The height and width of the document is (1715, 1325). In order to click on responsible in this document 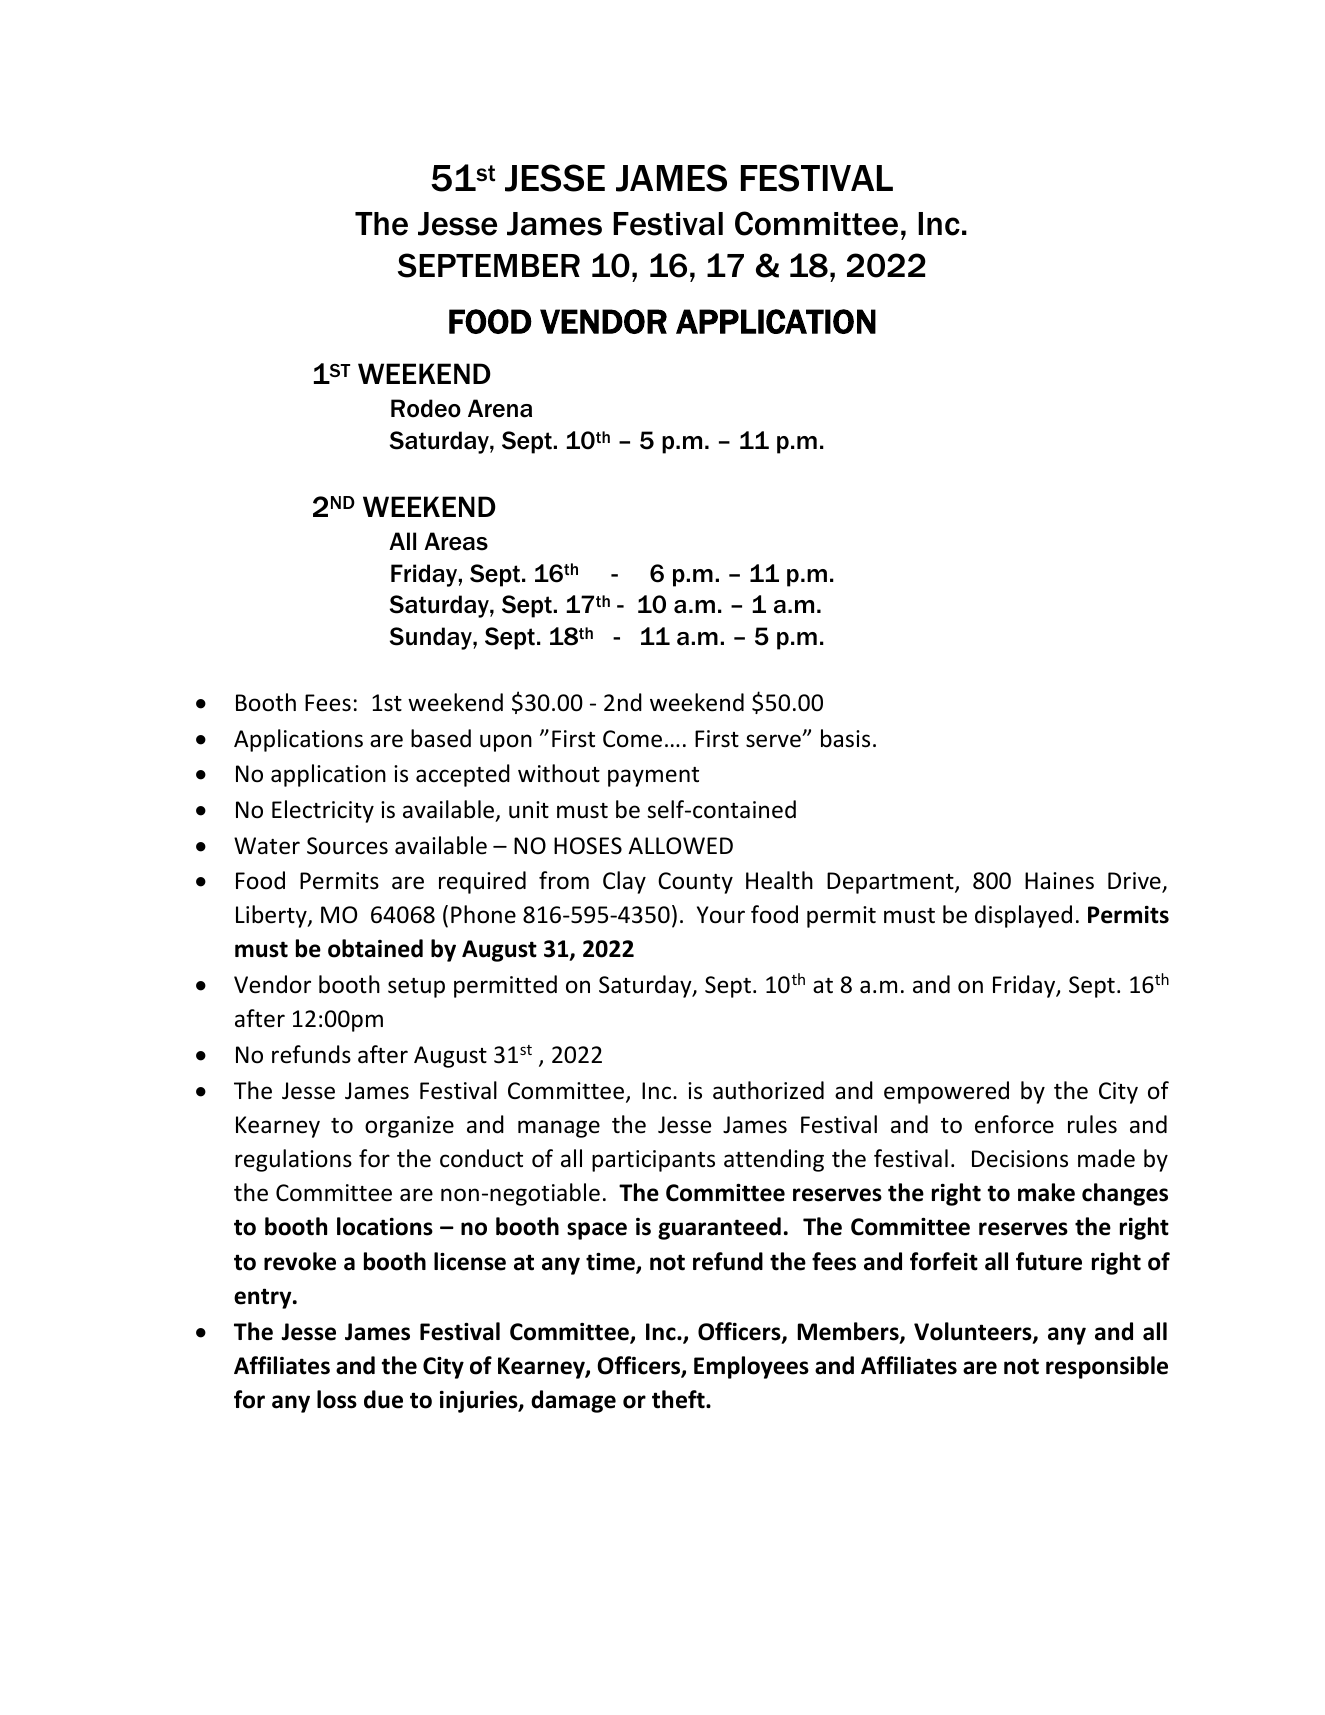, I will do `click(1107, 1367)`.
